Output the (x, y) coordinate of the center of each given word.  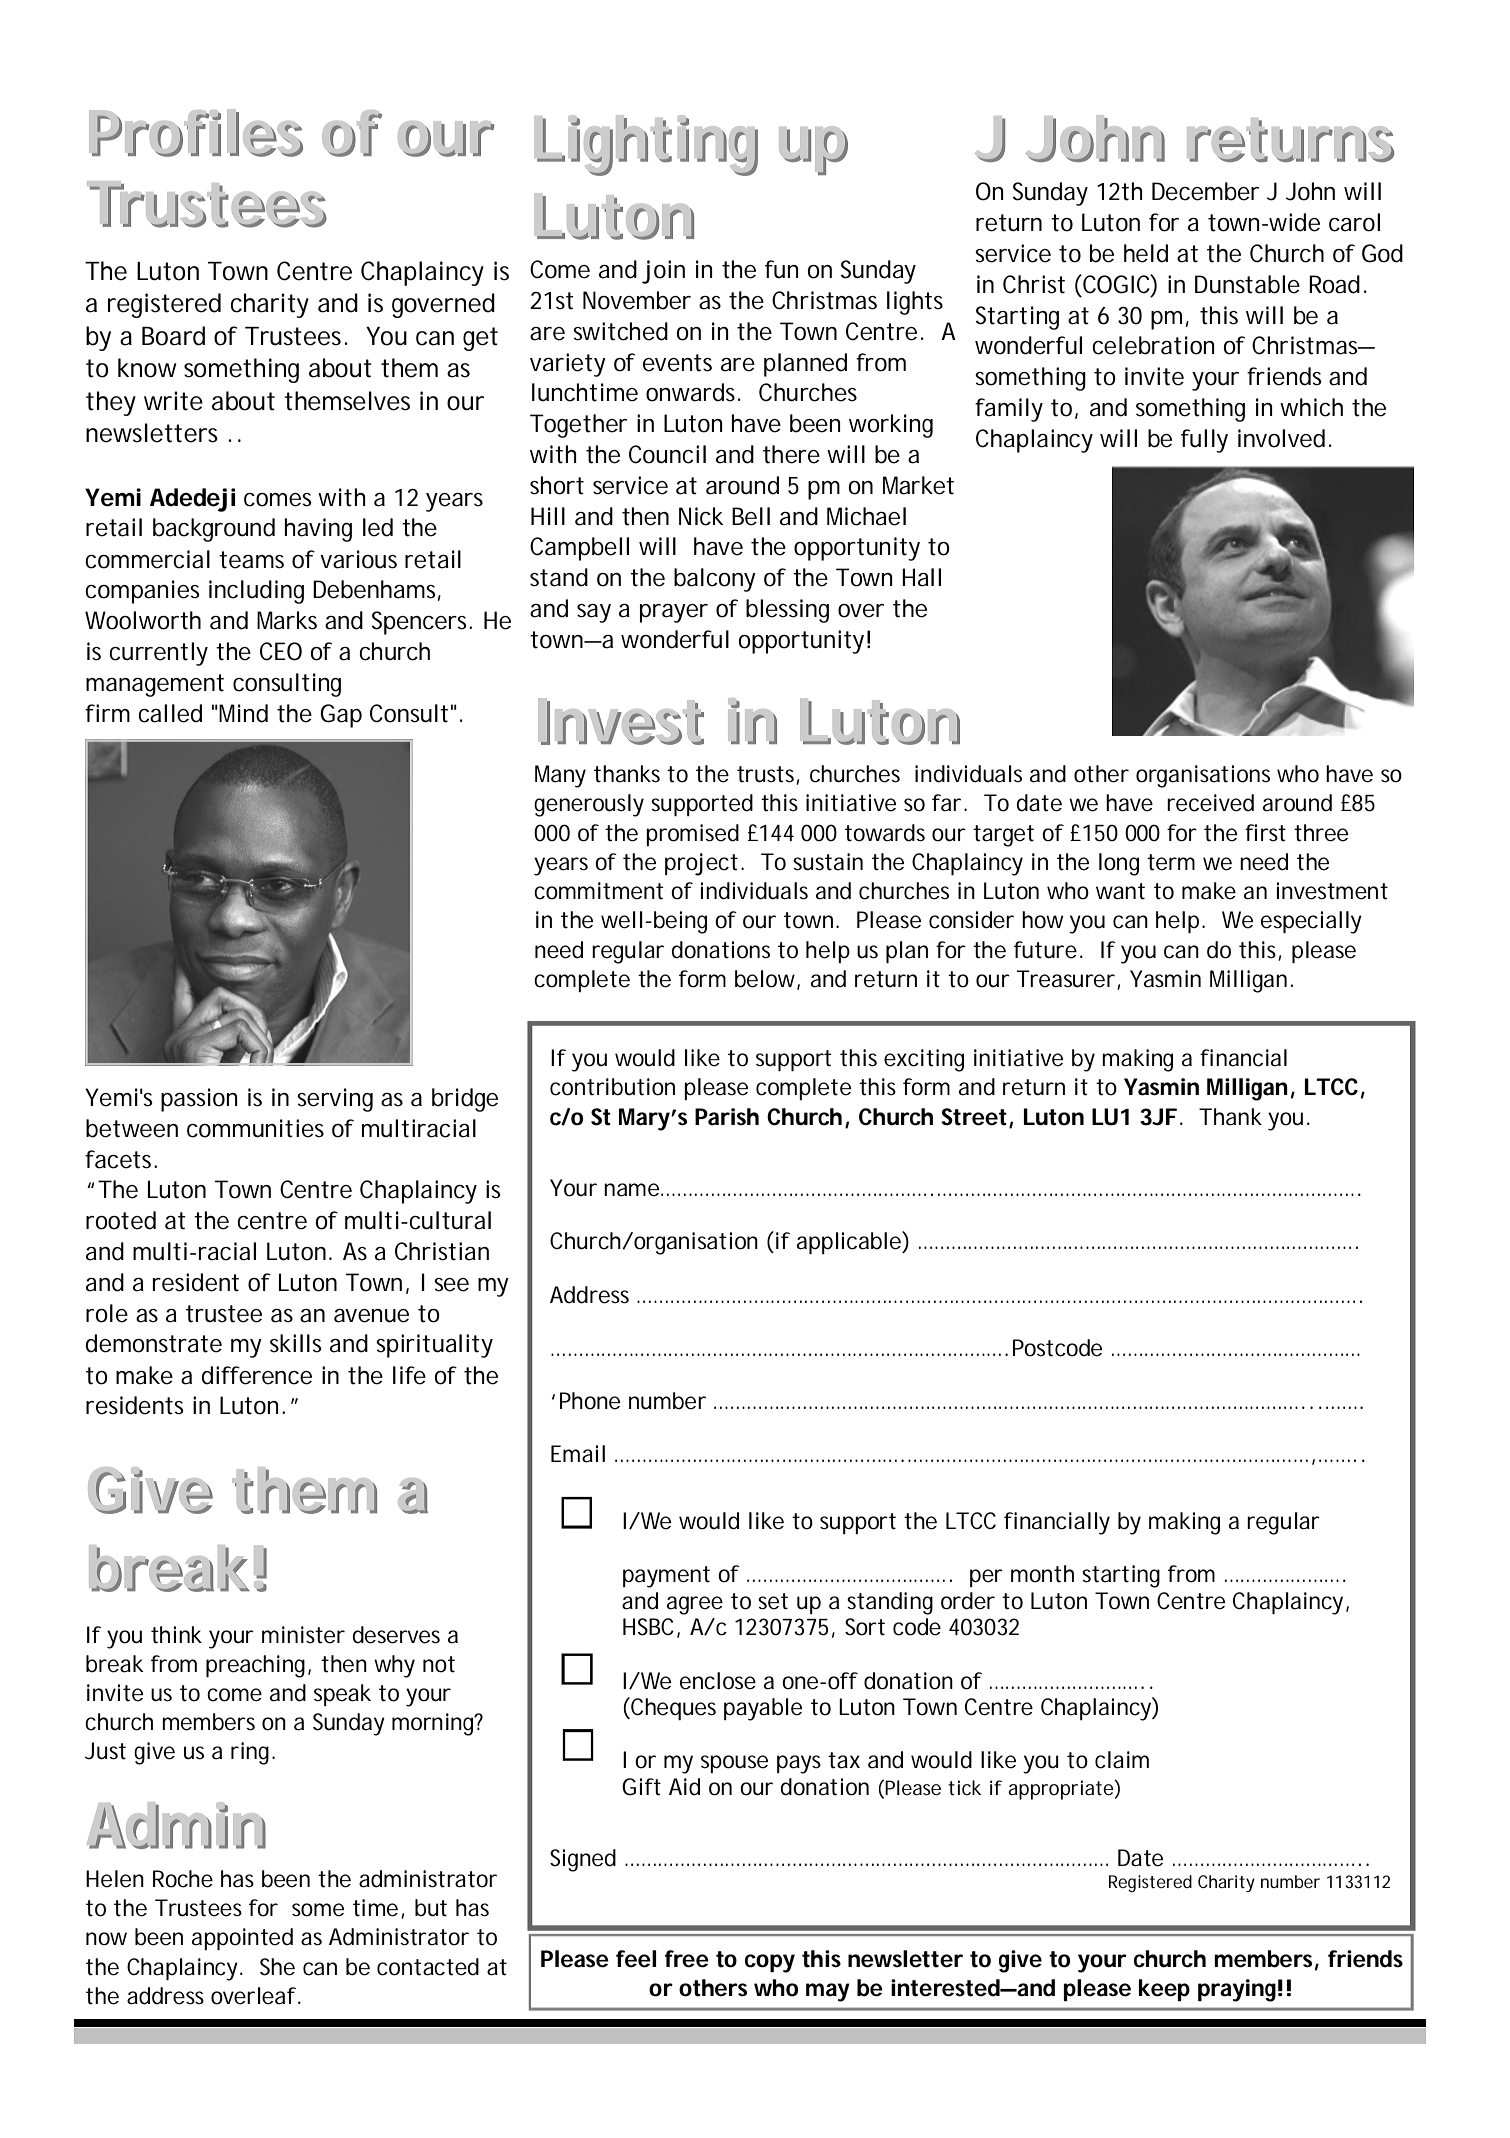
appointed (242, 1939)
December (1205, 191)
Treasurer (1065, 979)
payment (666, 1577)
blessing (787, 611)
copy (770, 1963)
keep (1164, 1990)
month (1042, 1574)
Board (173, 336)
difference (257, 1375)
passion (199, 1100)
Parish (727, 1117)
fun (781, 269)
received (1210, 803)
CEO (281, 651)
